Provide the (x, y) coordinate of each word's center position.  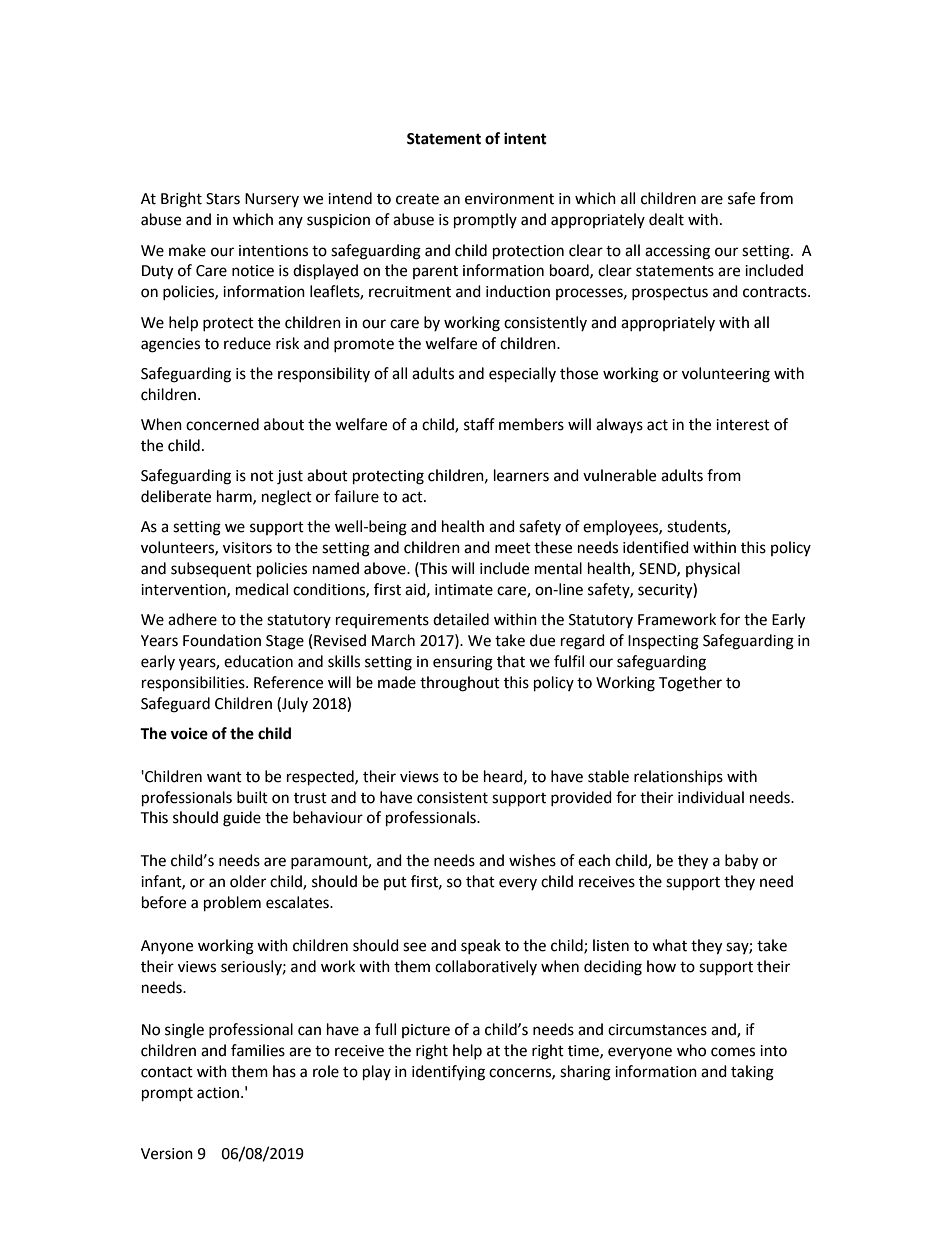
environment (509, 199)
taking (752, 1073)
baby (741, 862)
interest (743, 425)
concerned (222, 424)
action (218, 1093)
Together (690, 684)
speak (481, 946)
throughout (460, 684)
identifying (448, 1073)
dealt (666, 219)
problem (232, 904)
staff (479, 424)
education (258, 661)
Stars (223, 199)
